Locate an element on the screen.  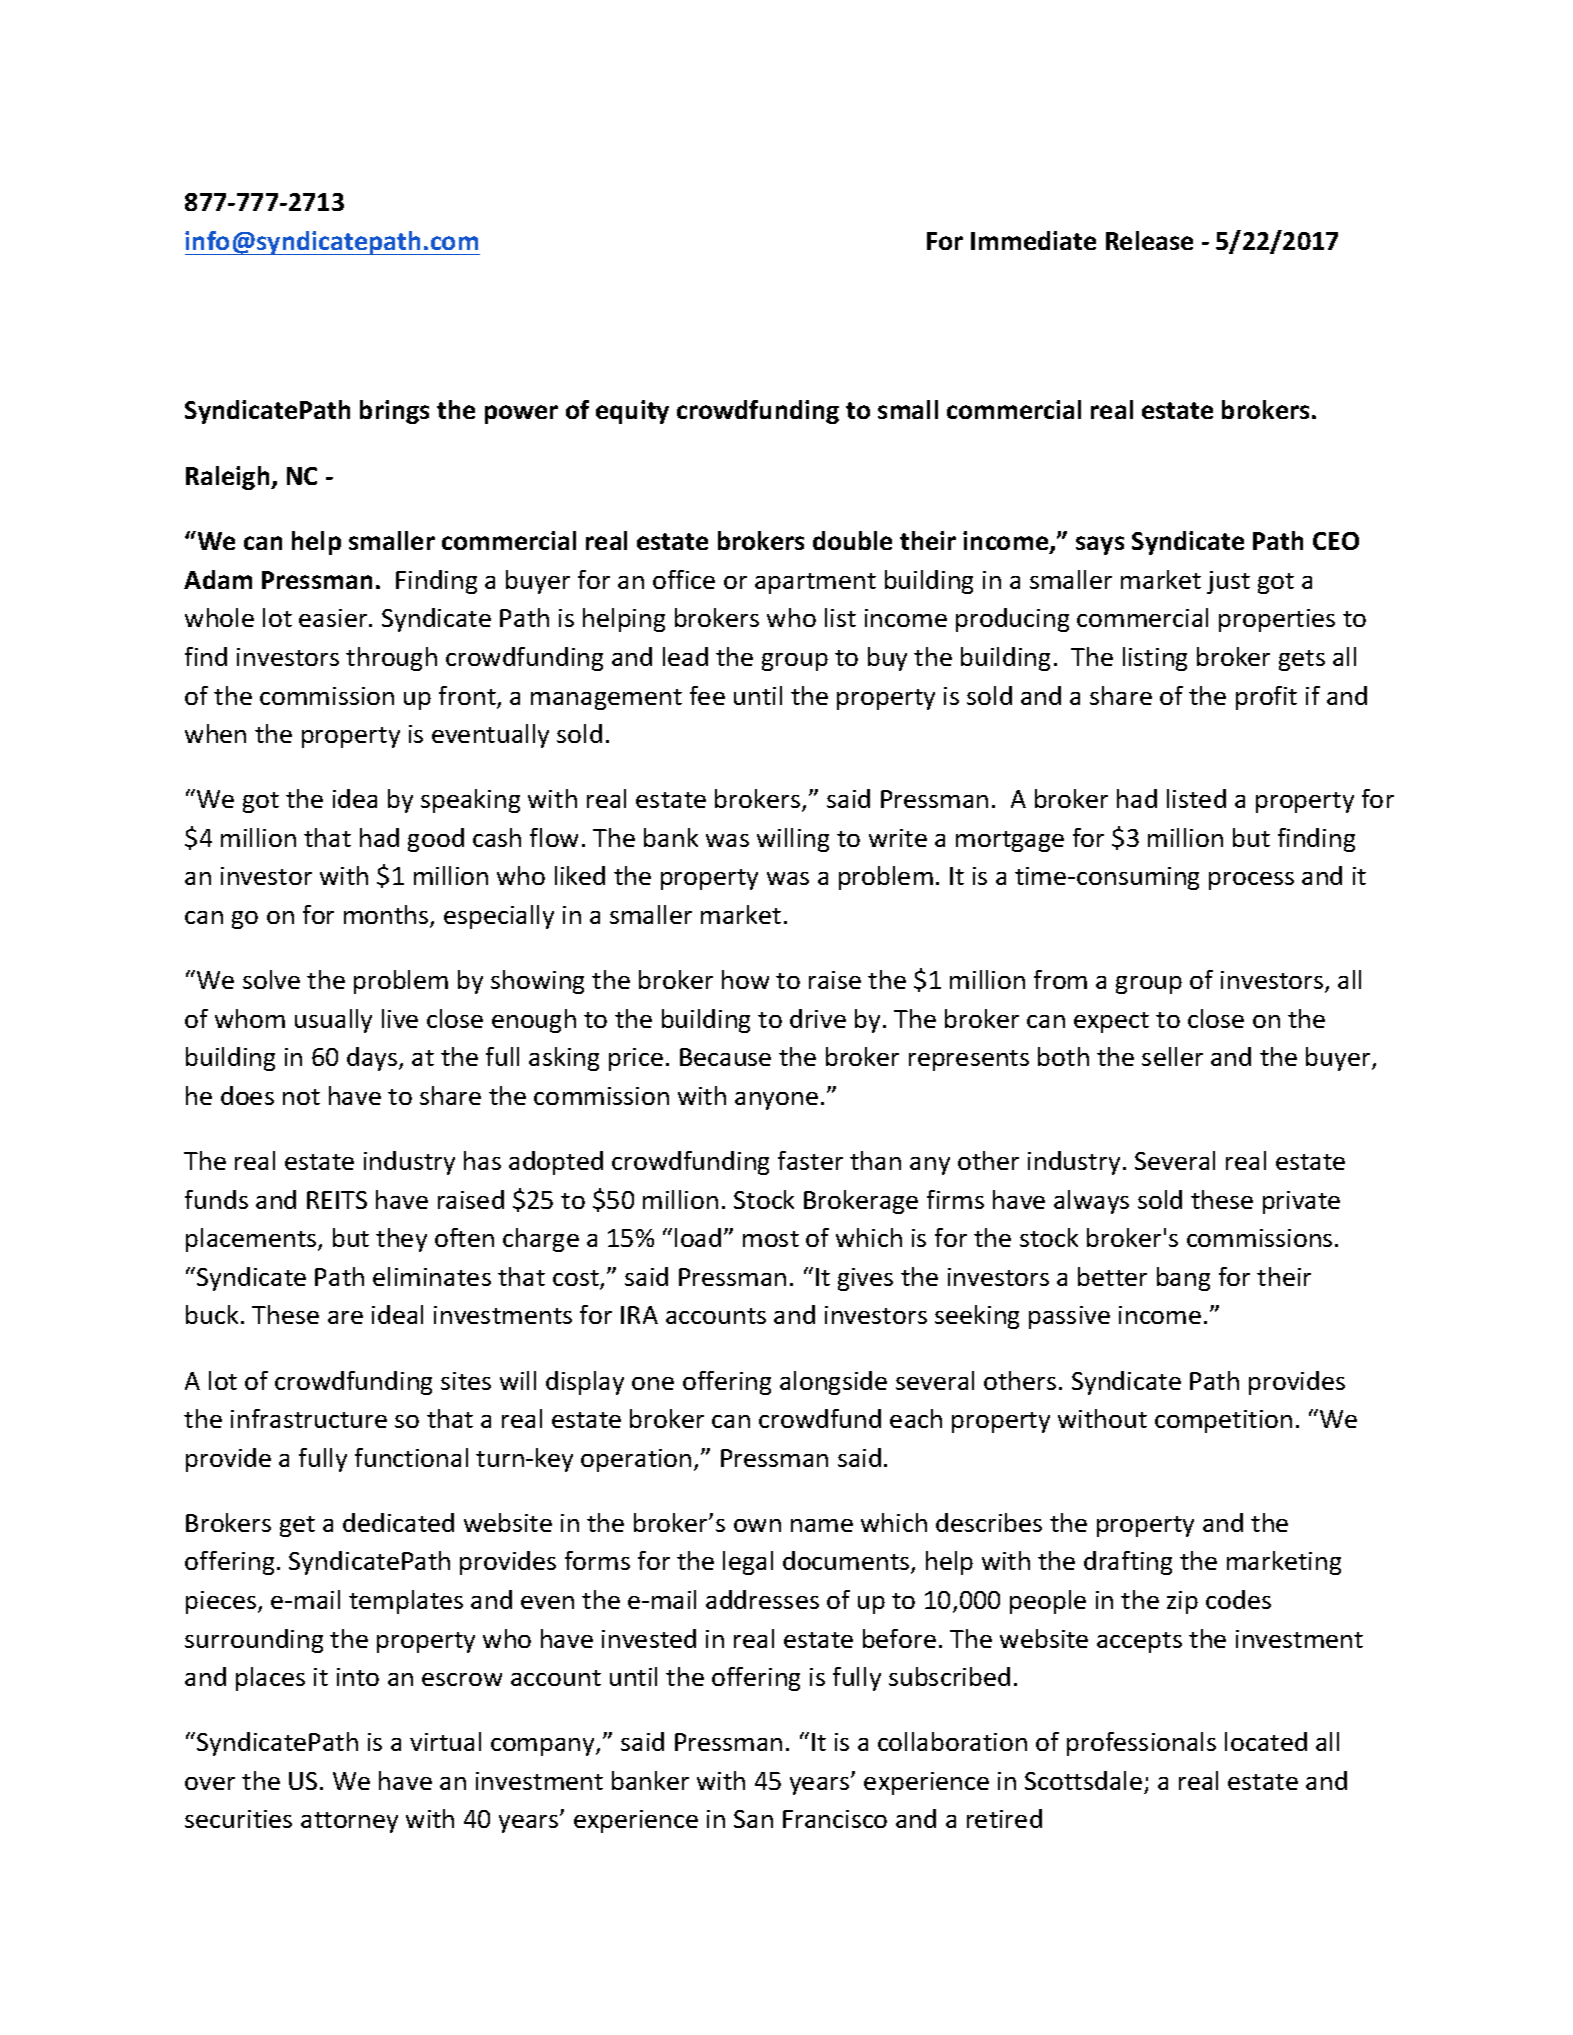
drive is located at coordinates (818, 1018).
